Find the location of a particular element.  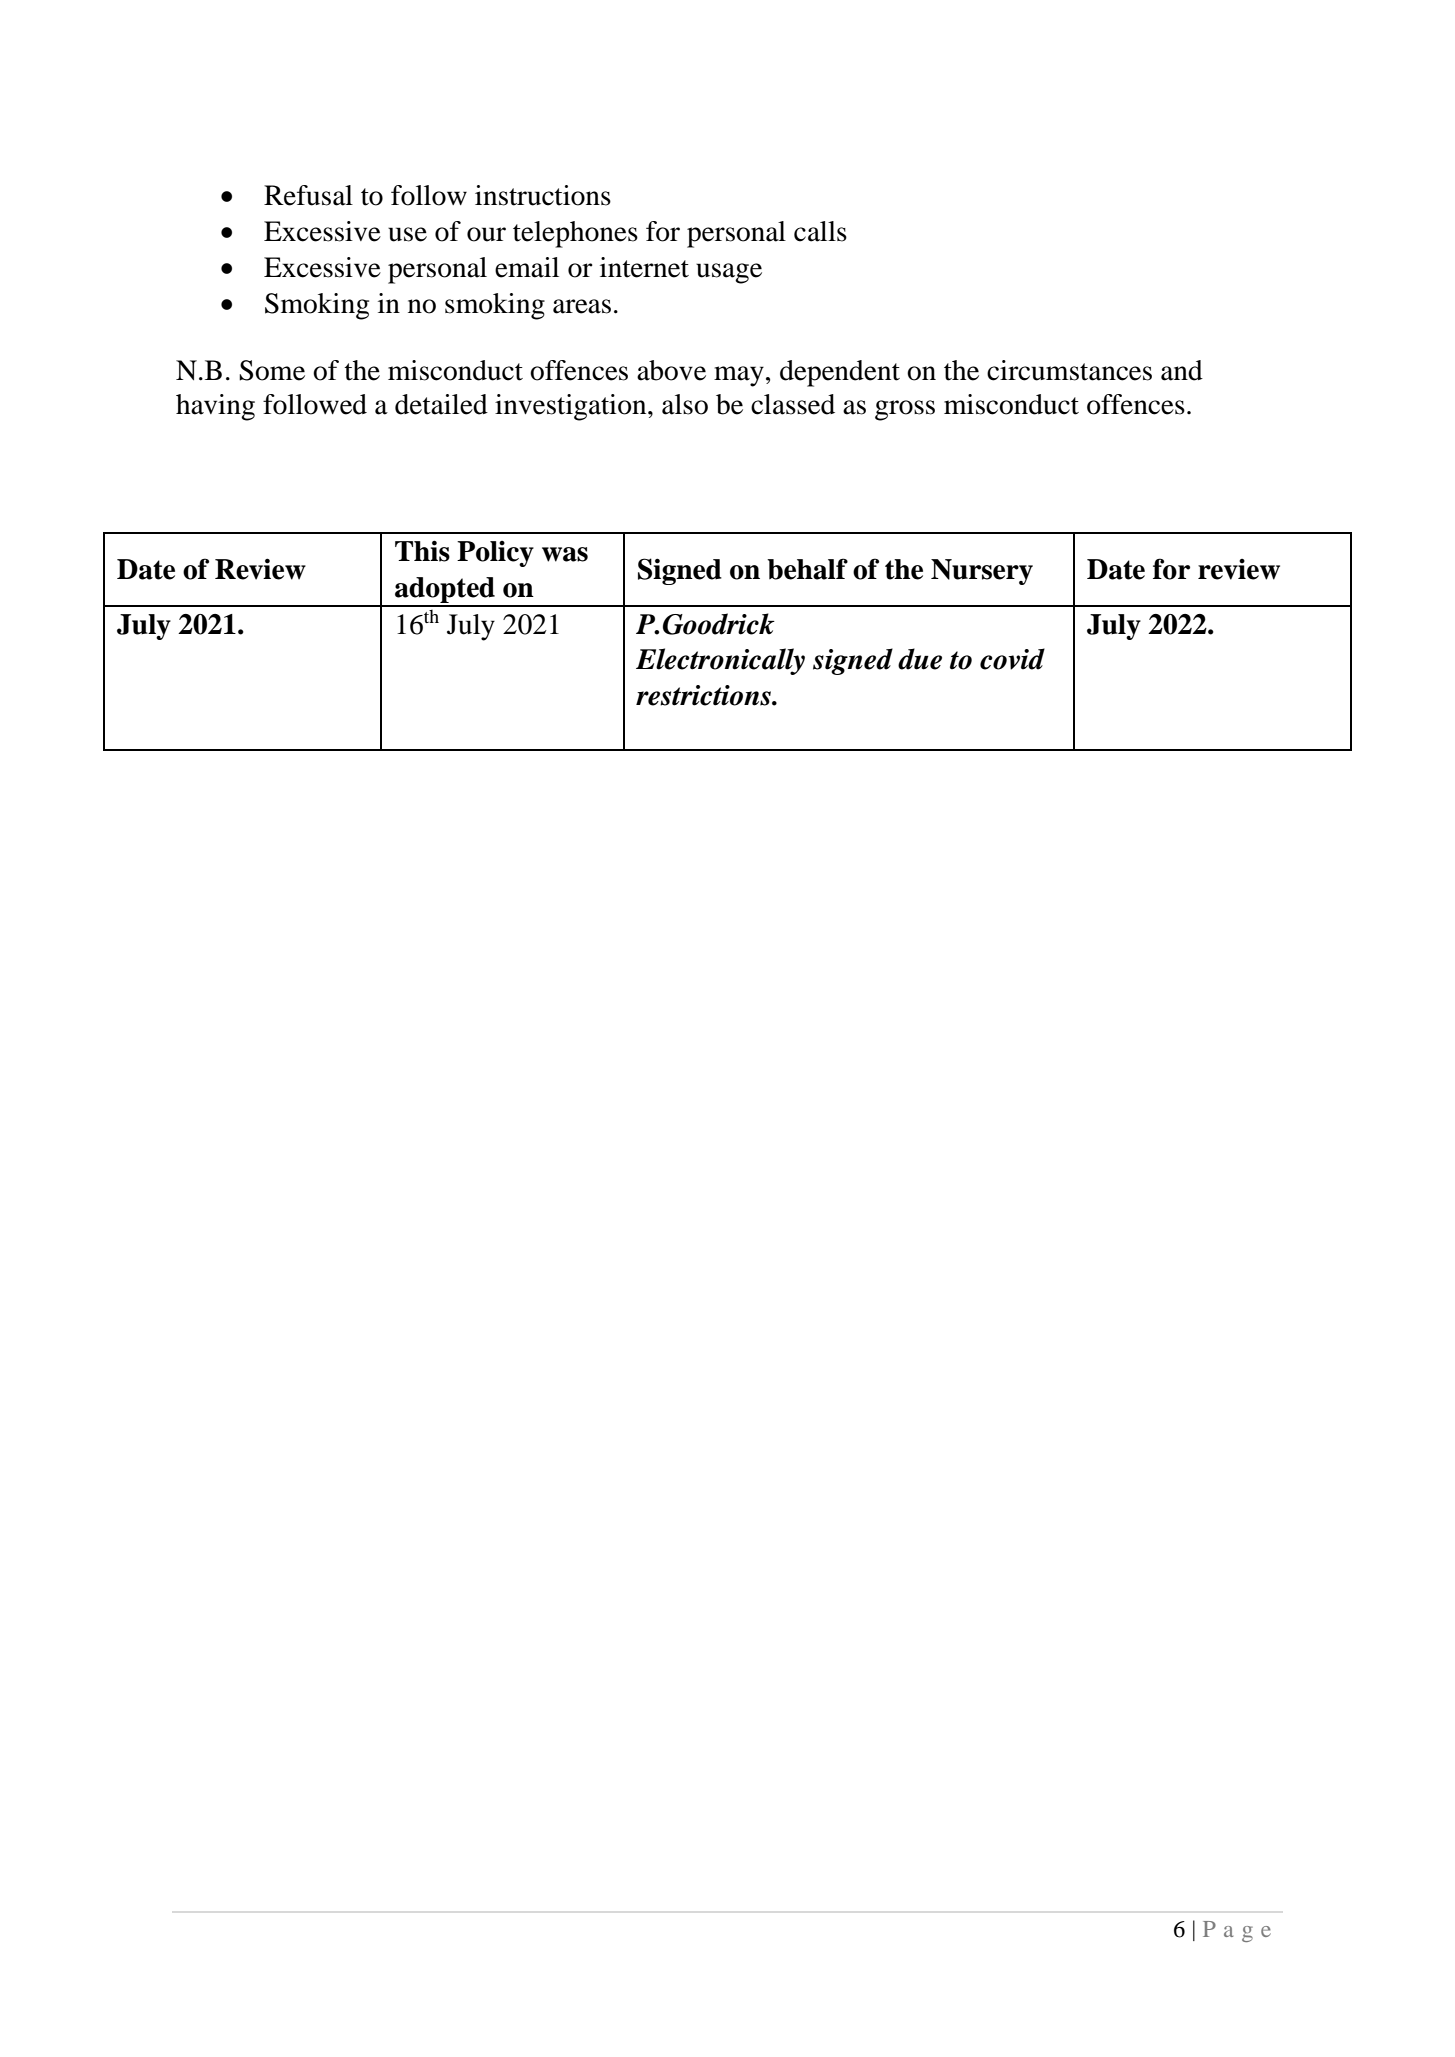

usage is located at coordinates (729, 273).
